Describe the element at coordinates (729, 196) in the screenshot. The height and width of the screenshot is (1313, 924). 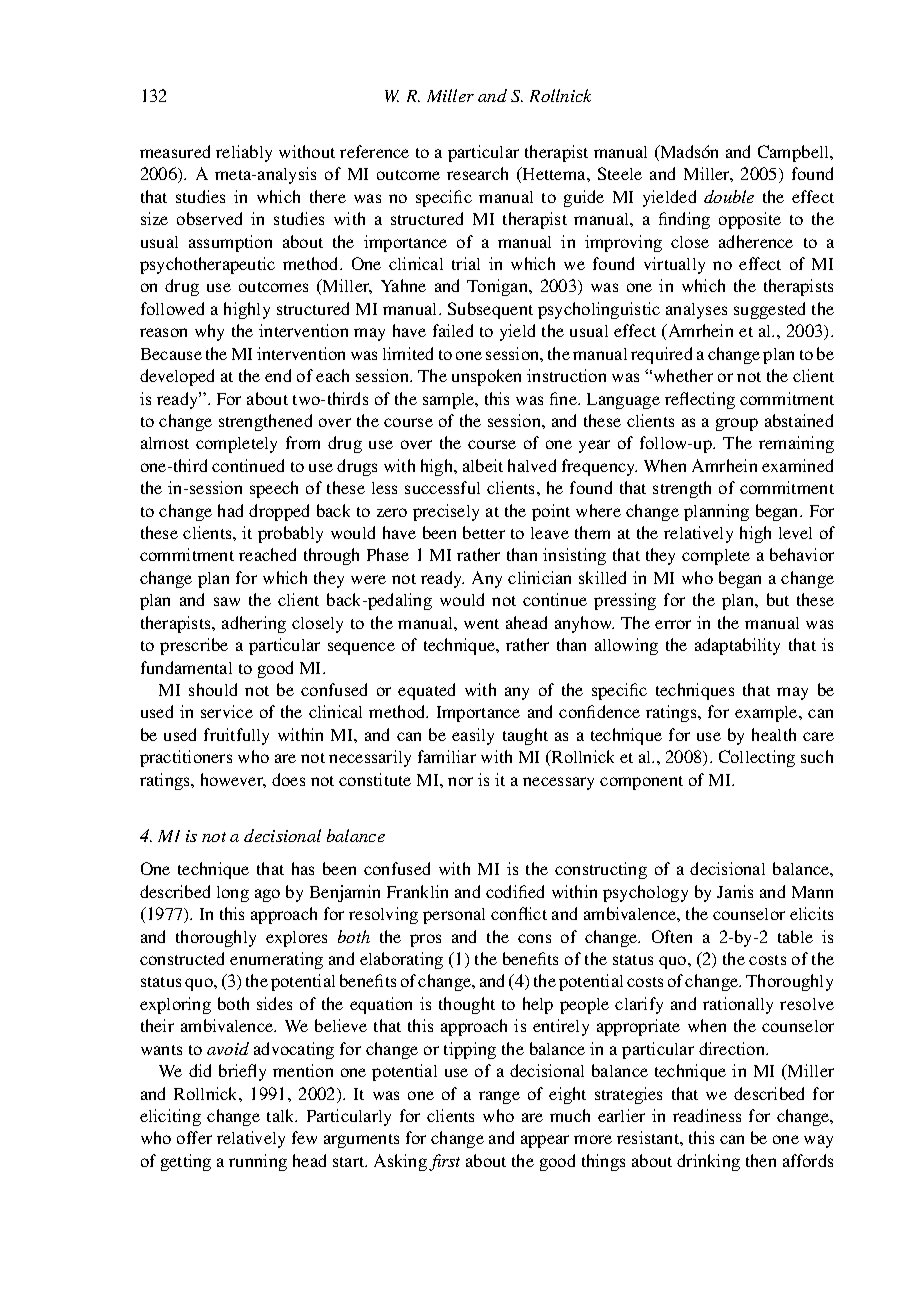
I see `double` at that location.
